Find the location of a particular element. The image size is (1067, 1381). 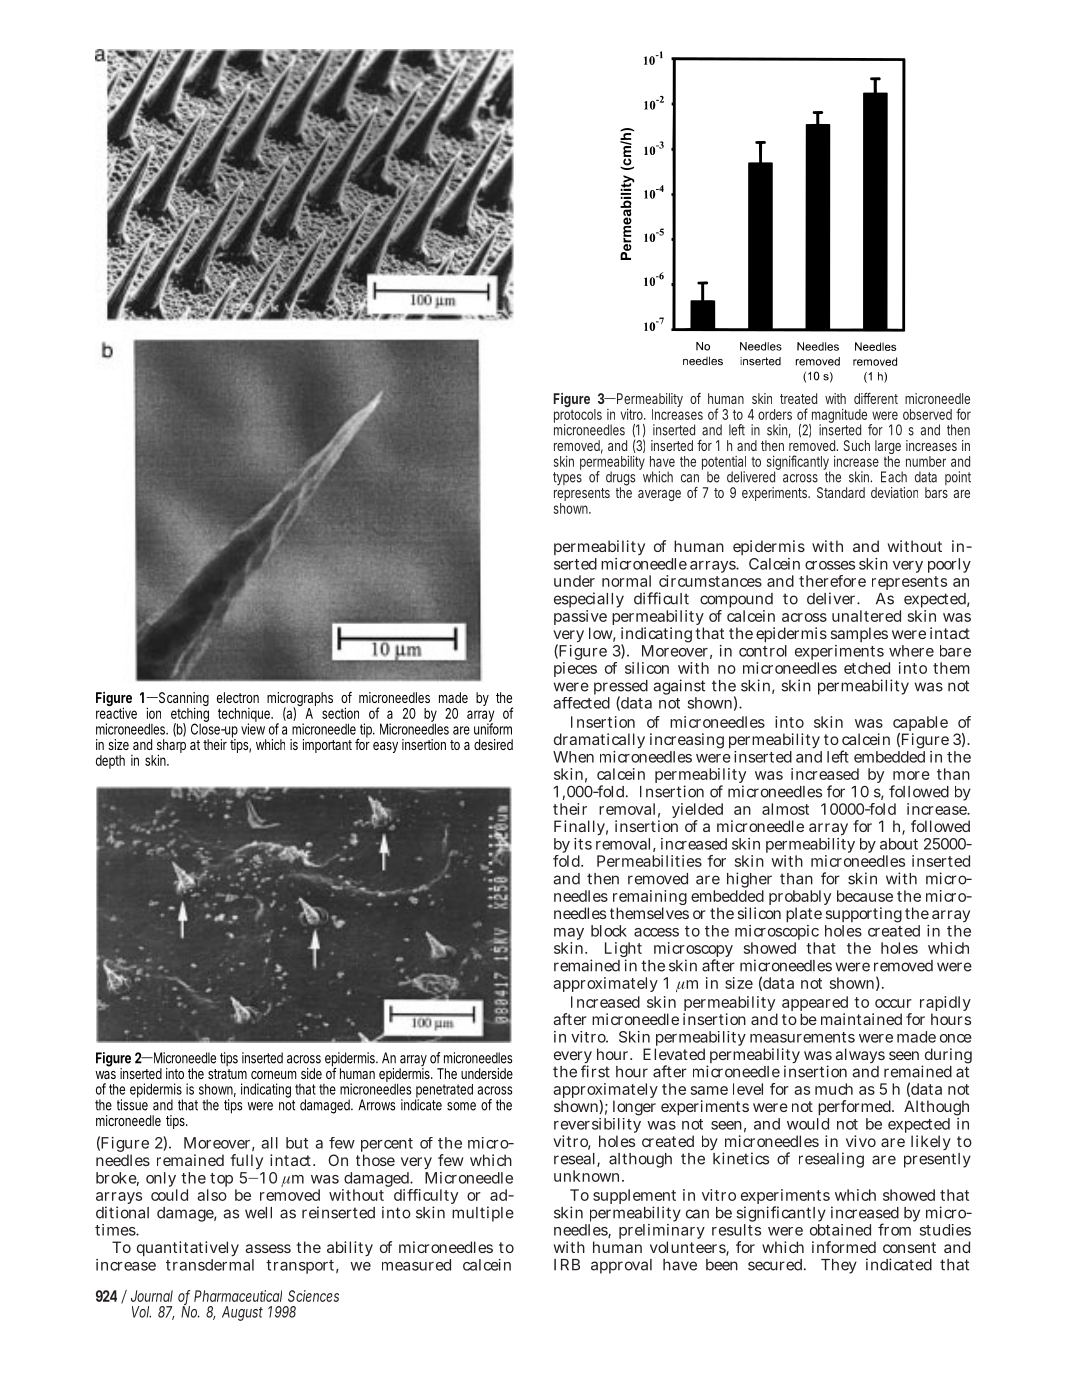

may is located at coordinates (569, 935).
